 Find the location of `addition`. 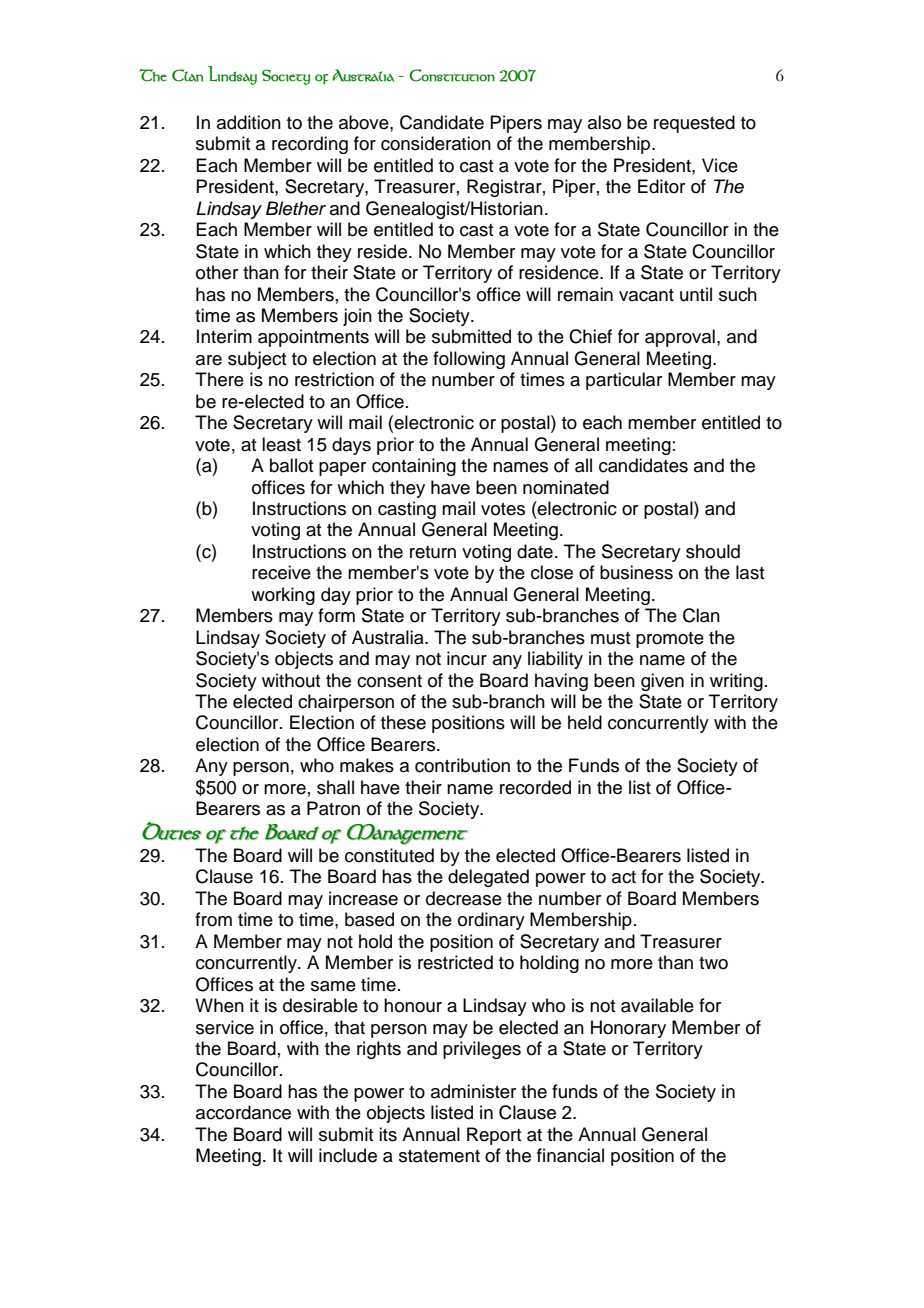

addition is located at coordinates (249, 122).
